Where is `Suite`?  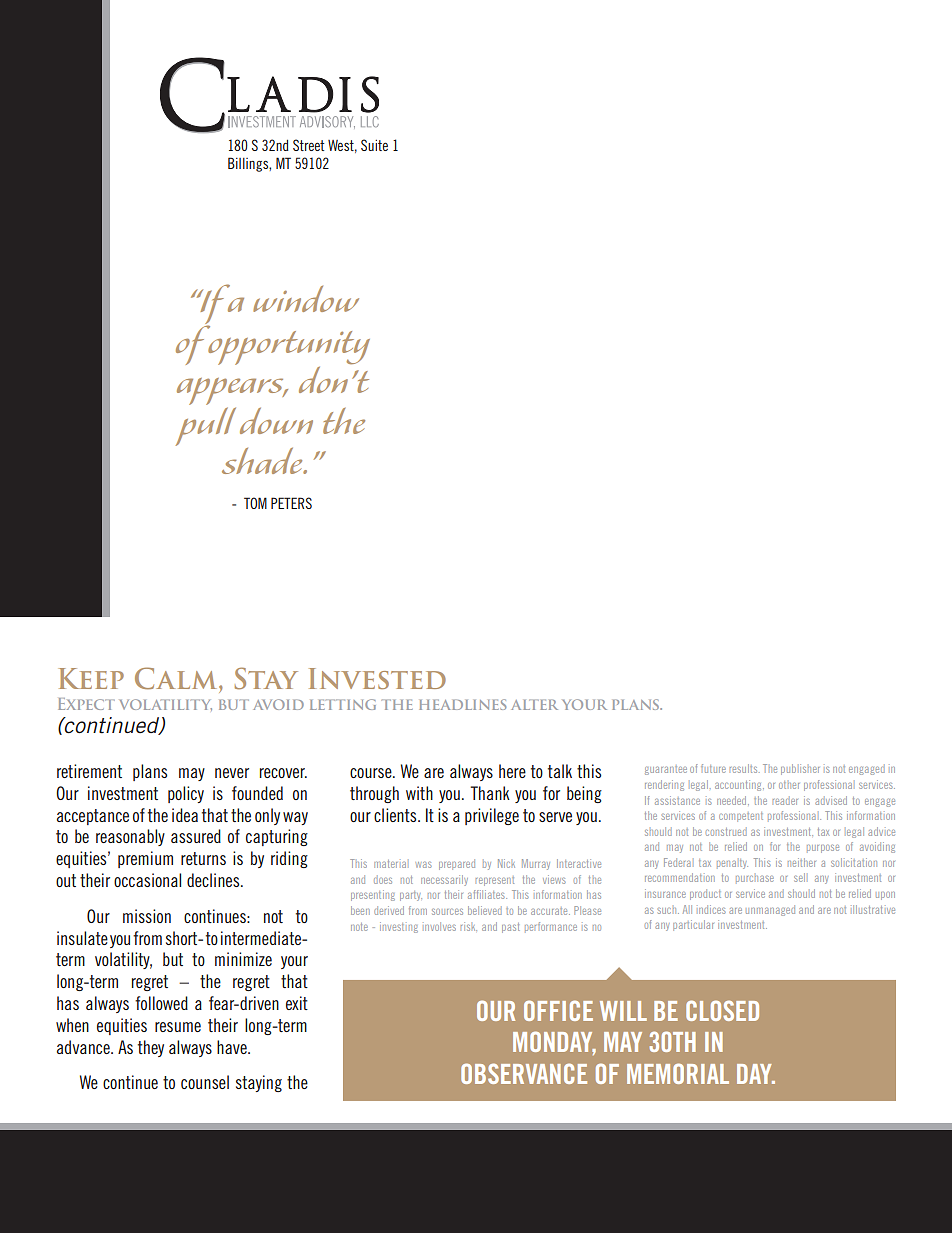 Suite is located at coordinates (374, 145).
